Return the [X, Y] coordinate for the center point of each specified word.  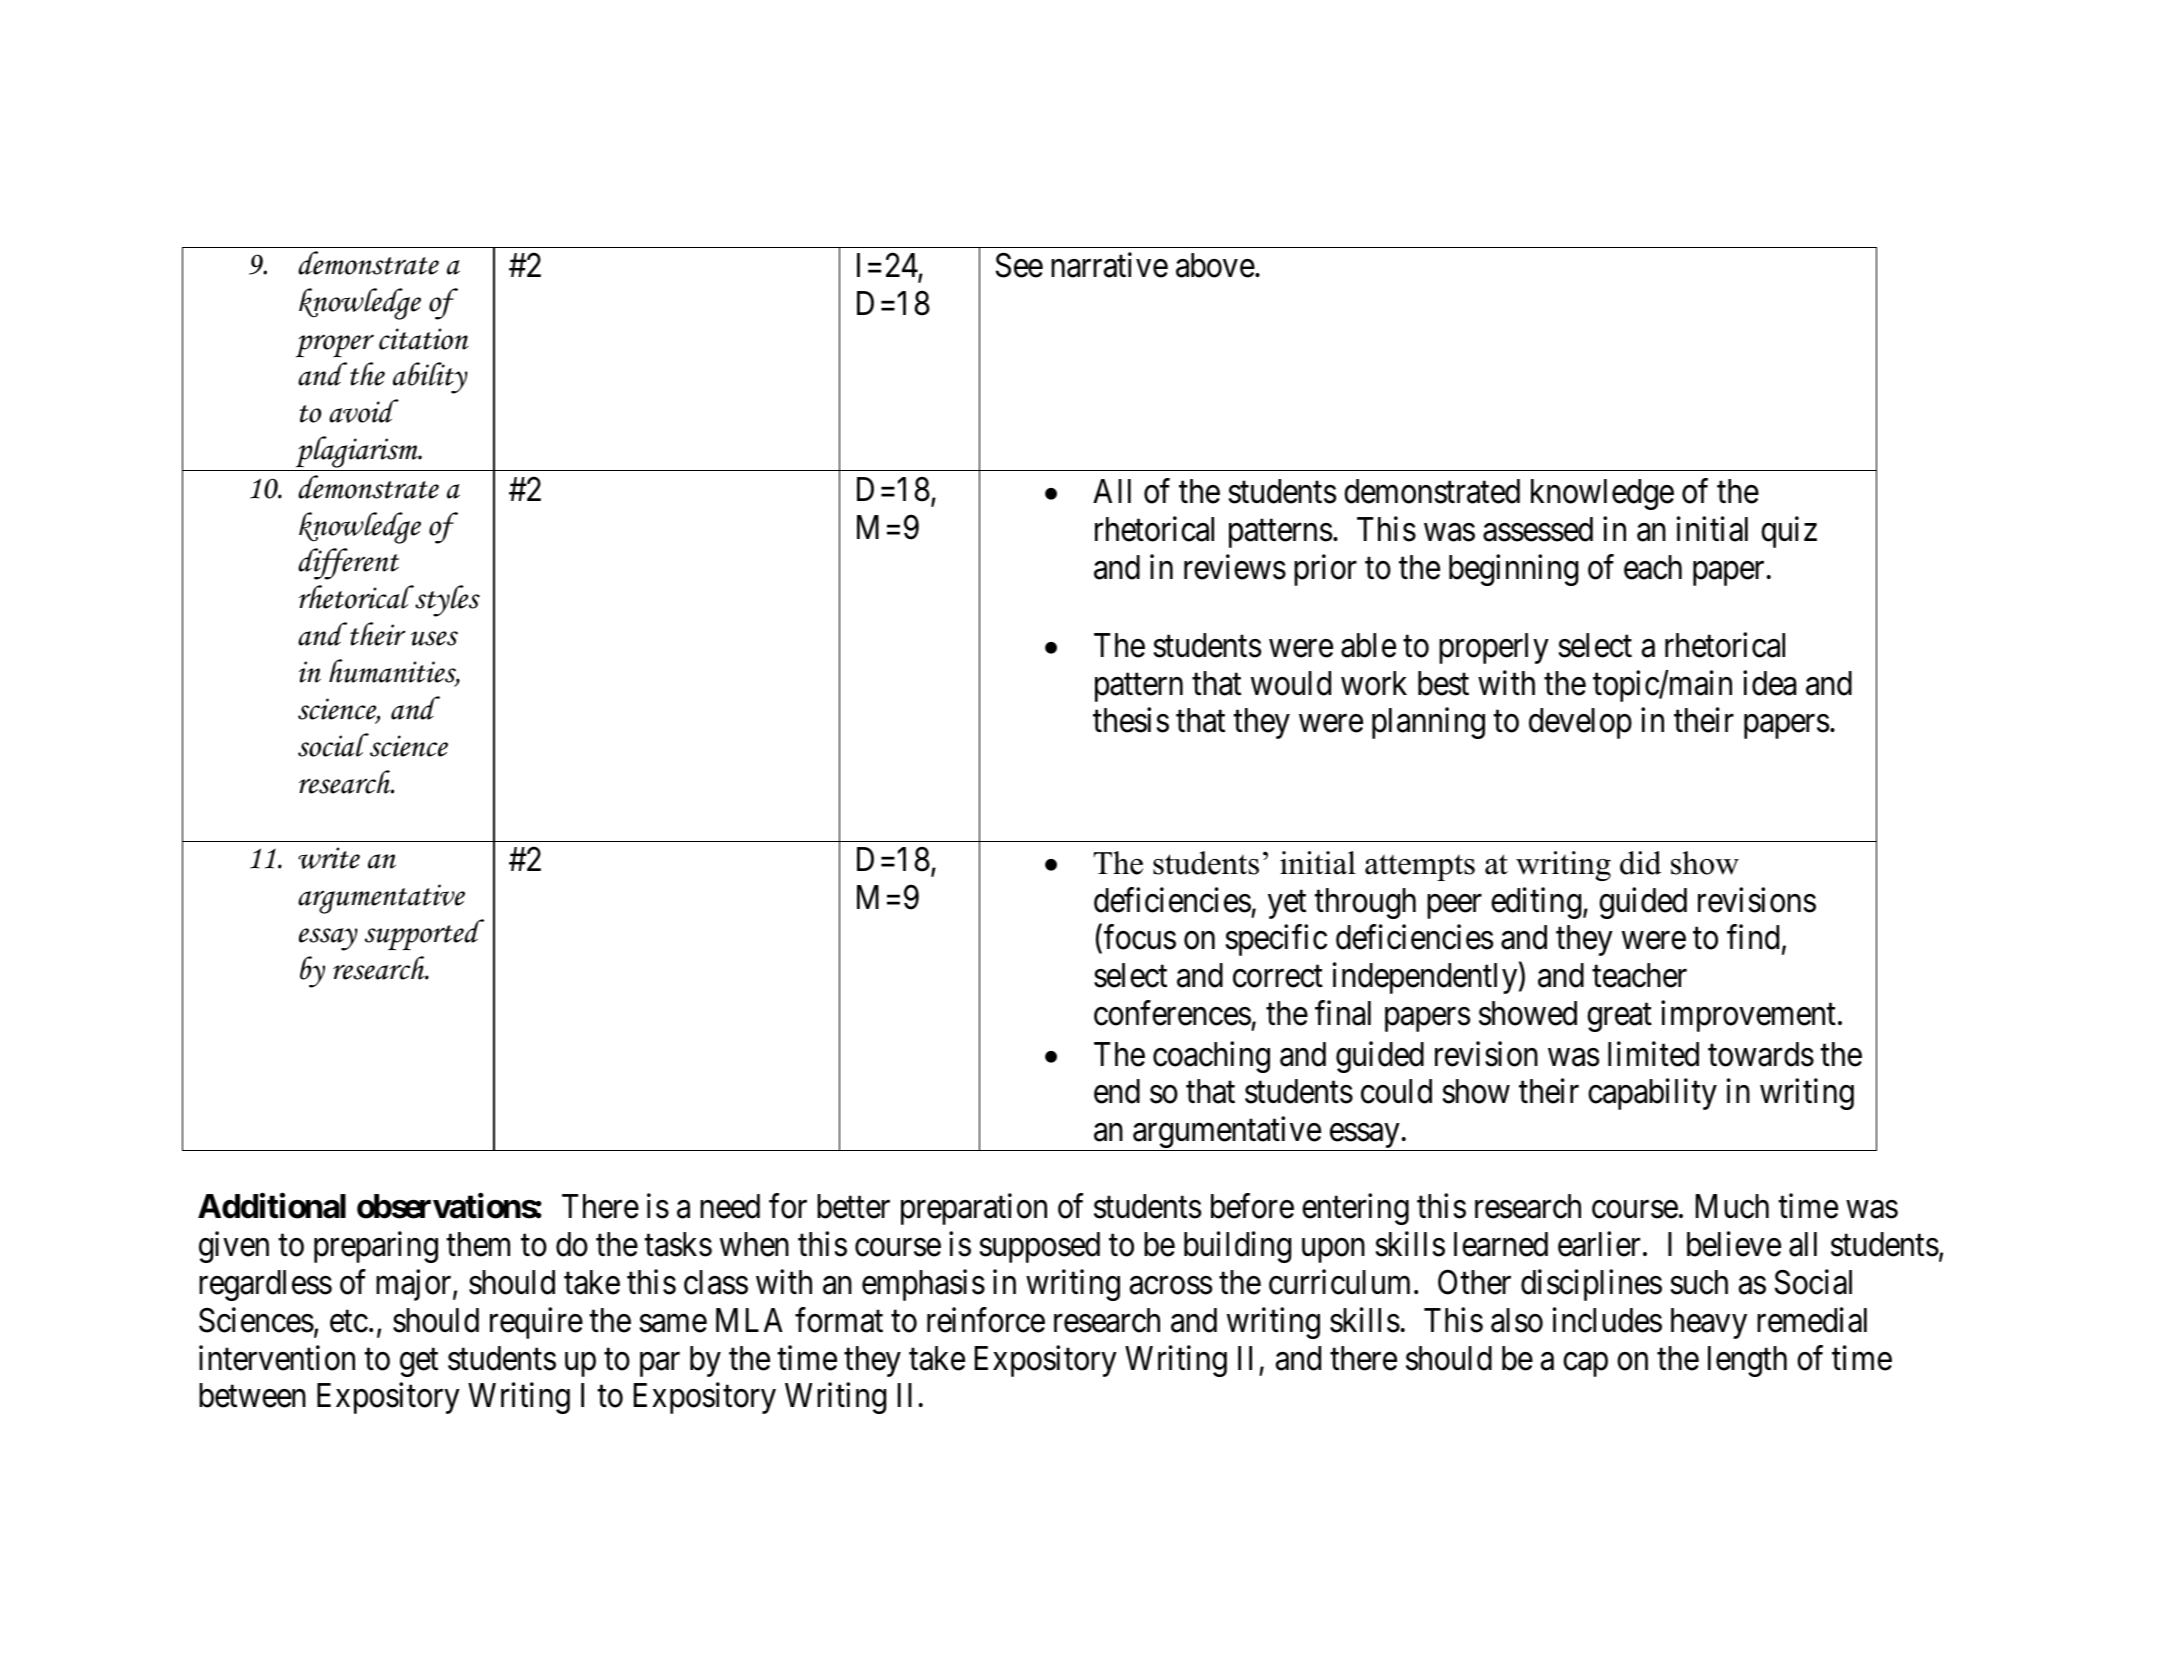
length [1747, 1361]
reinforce [986, 1320]
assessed [1538, 529]
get [419, 1363]
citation [424, 339]
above [1215, 265]
